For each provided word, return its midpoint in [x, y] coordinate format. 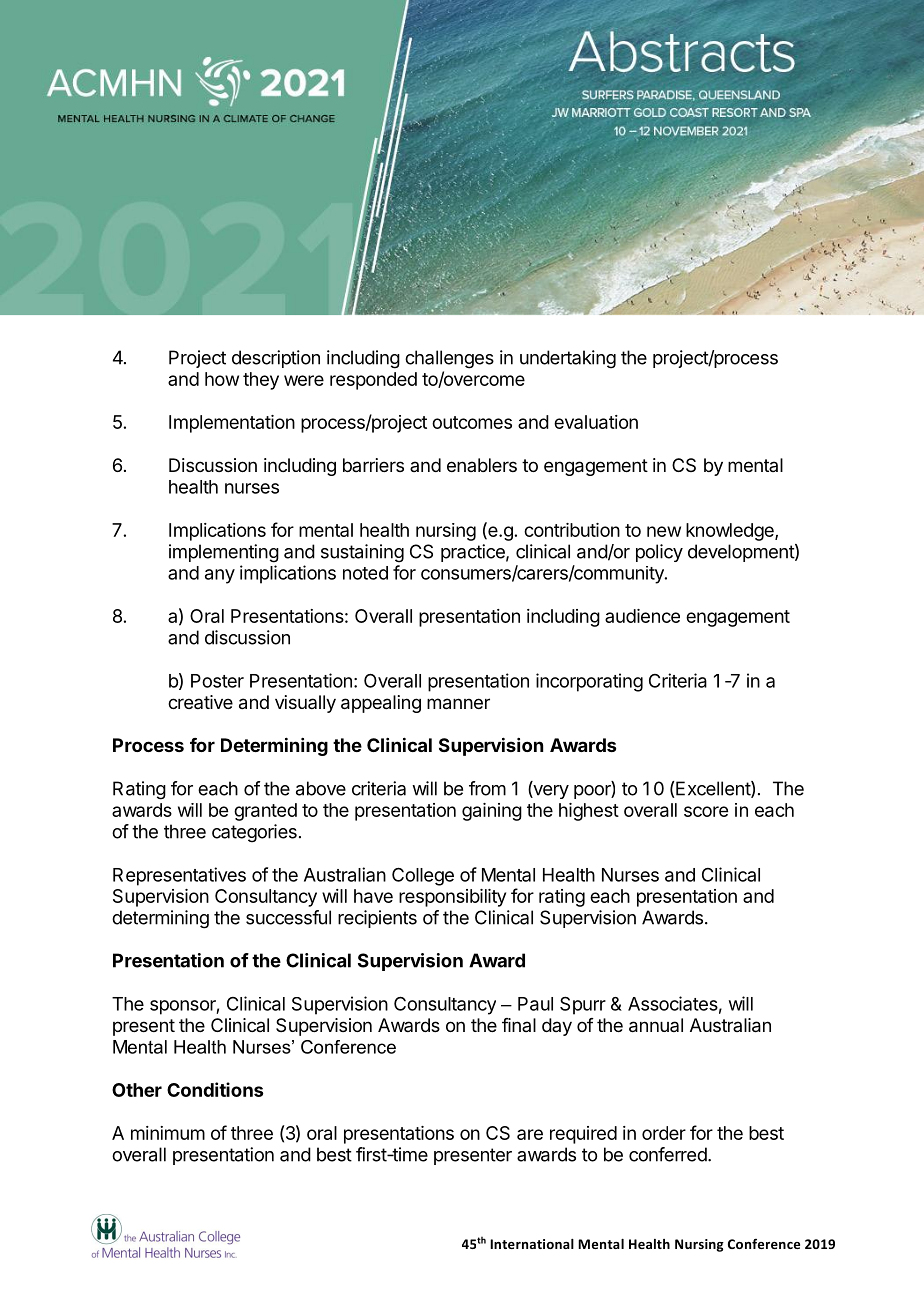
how [222, 379]
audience [642, 616]
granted [265, 812]
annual [656, 1025]
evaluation [596, 422]
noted [365, 573]
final [519, 1025]
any [220, 576]
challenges [449, 359]
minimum [168, 1133]
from [487, 788]
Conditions [215, 1089]
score [706, 811]
